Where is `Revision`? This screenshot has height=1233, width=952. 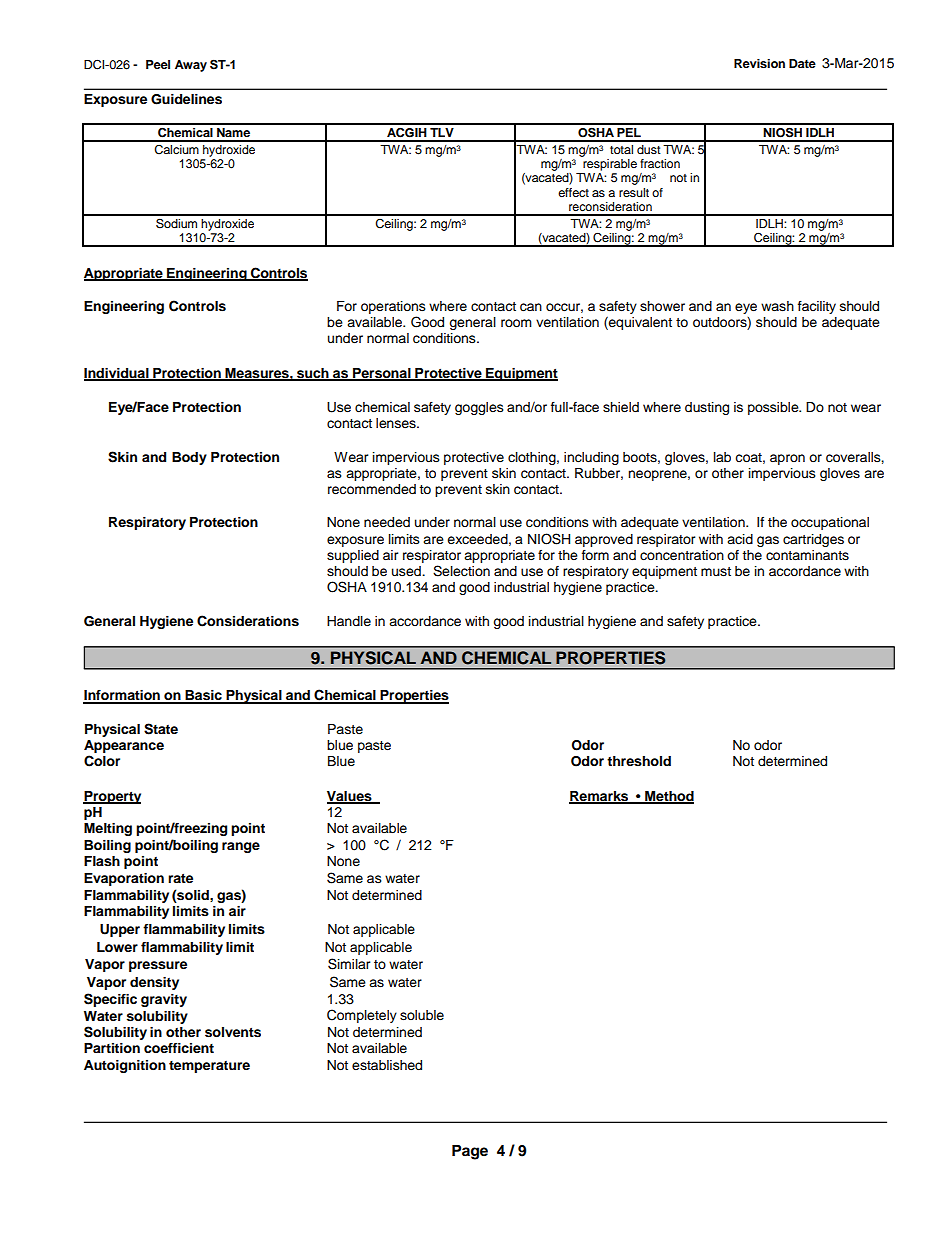 Revision is located at coordinates (759, 63).
